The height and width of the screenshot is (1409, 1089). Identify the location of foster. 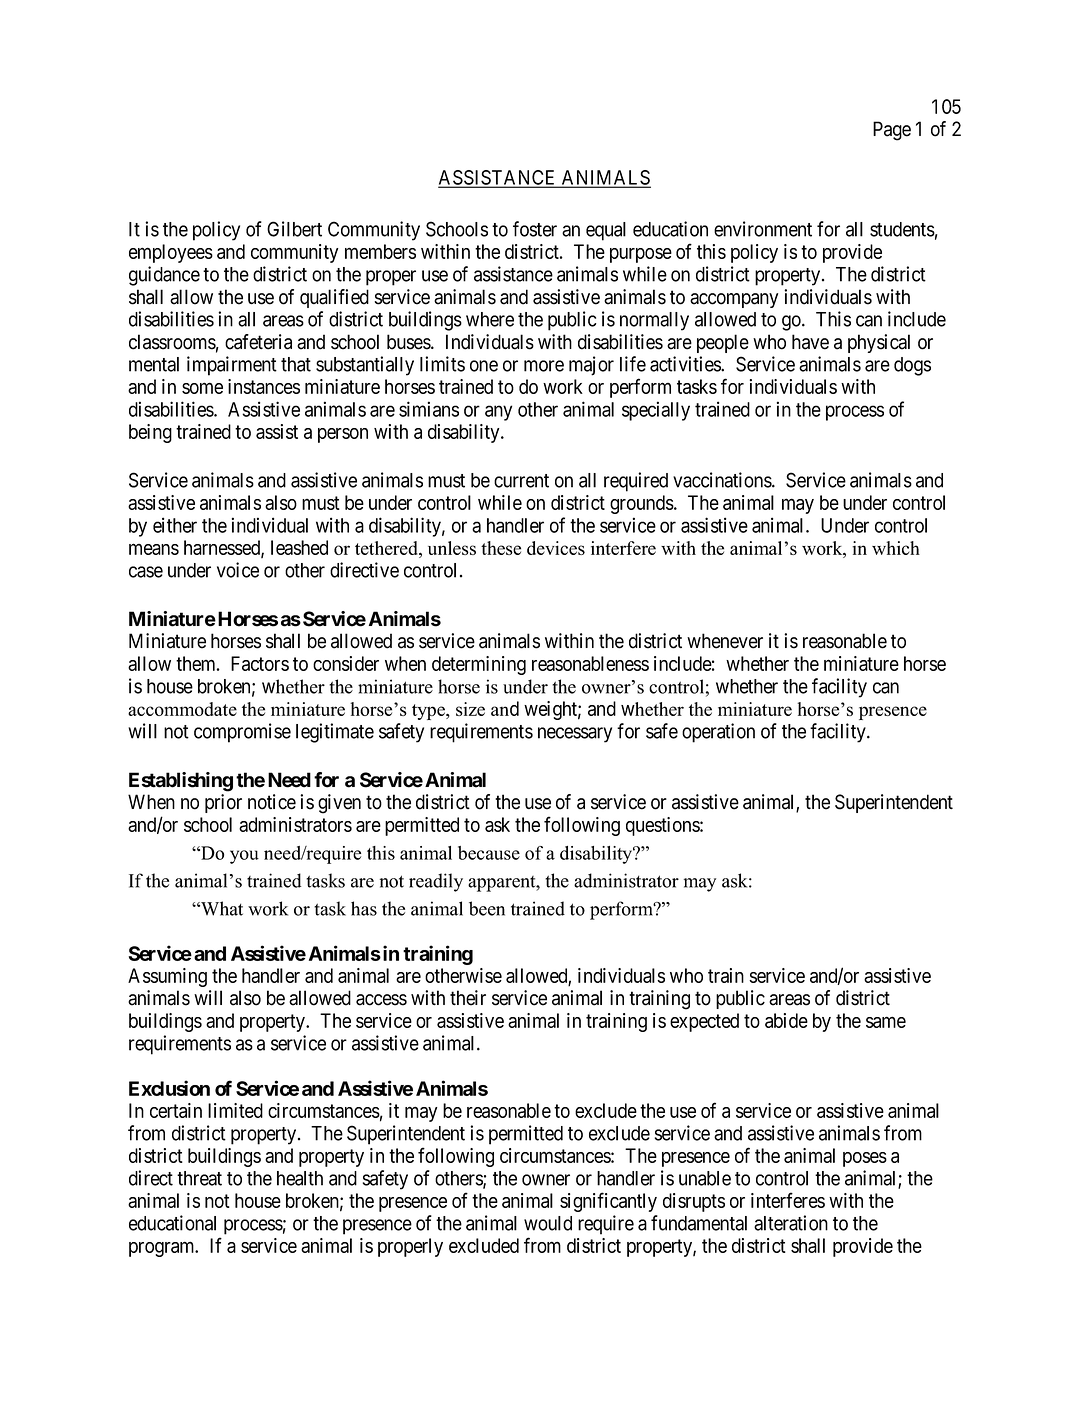
(535, 229).
